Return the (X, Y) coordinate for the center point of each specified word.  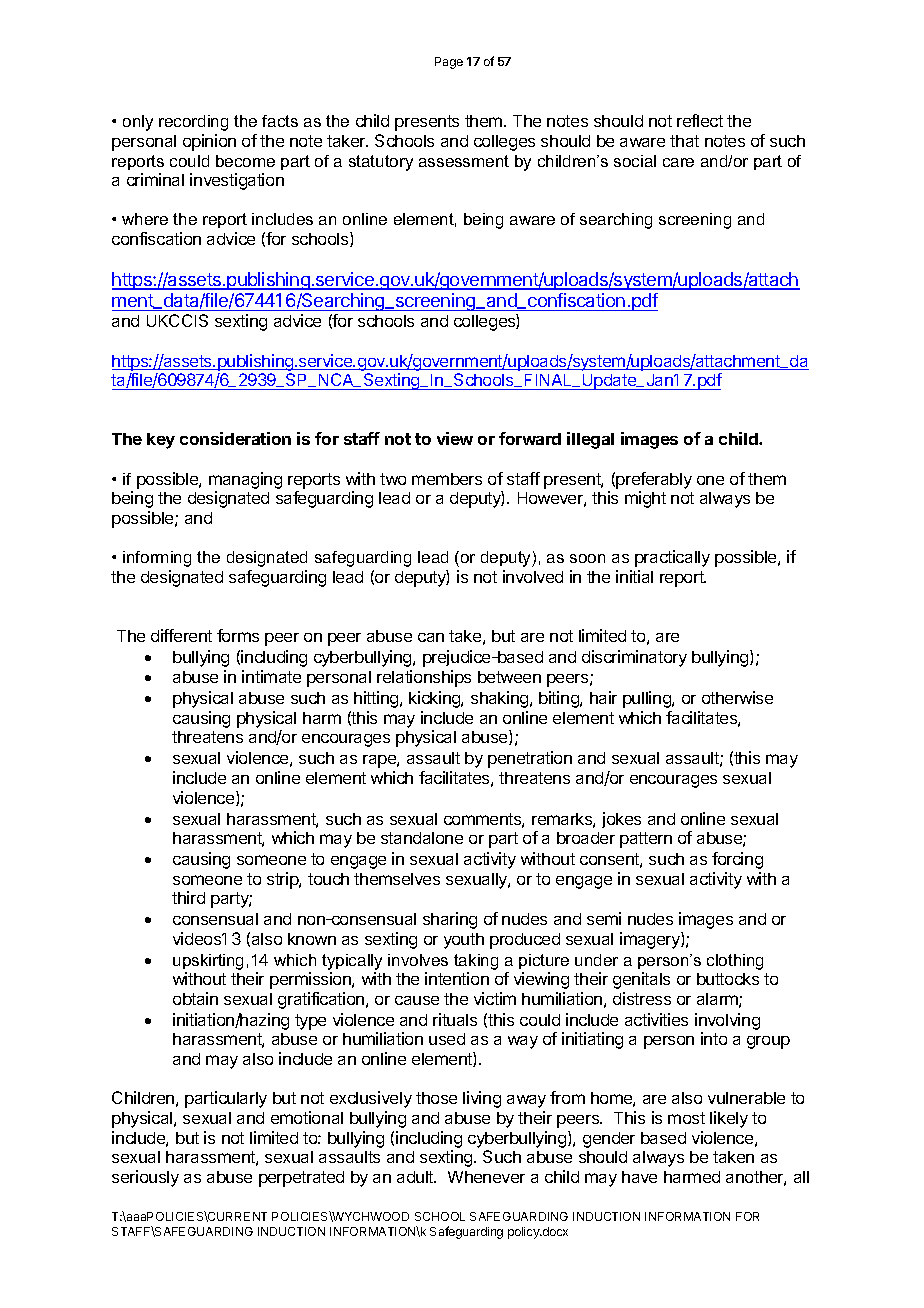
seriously (145, 1178)
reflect (700, 120)
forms (238, 635)
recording (193, 123)
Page (449, 63)
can (431, 637)
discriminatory (634, 658)
